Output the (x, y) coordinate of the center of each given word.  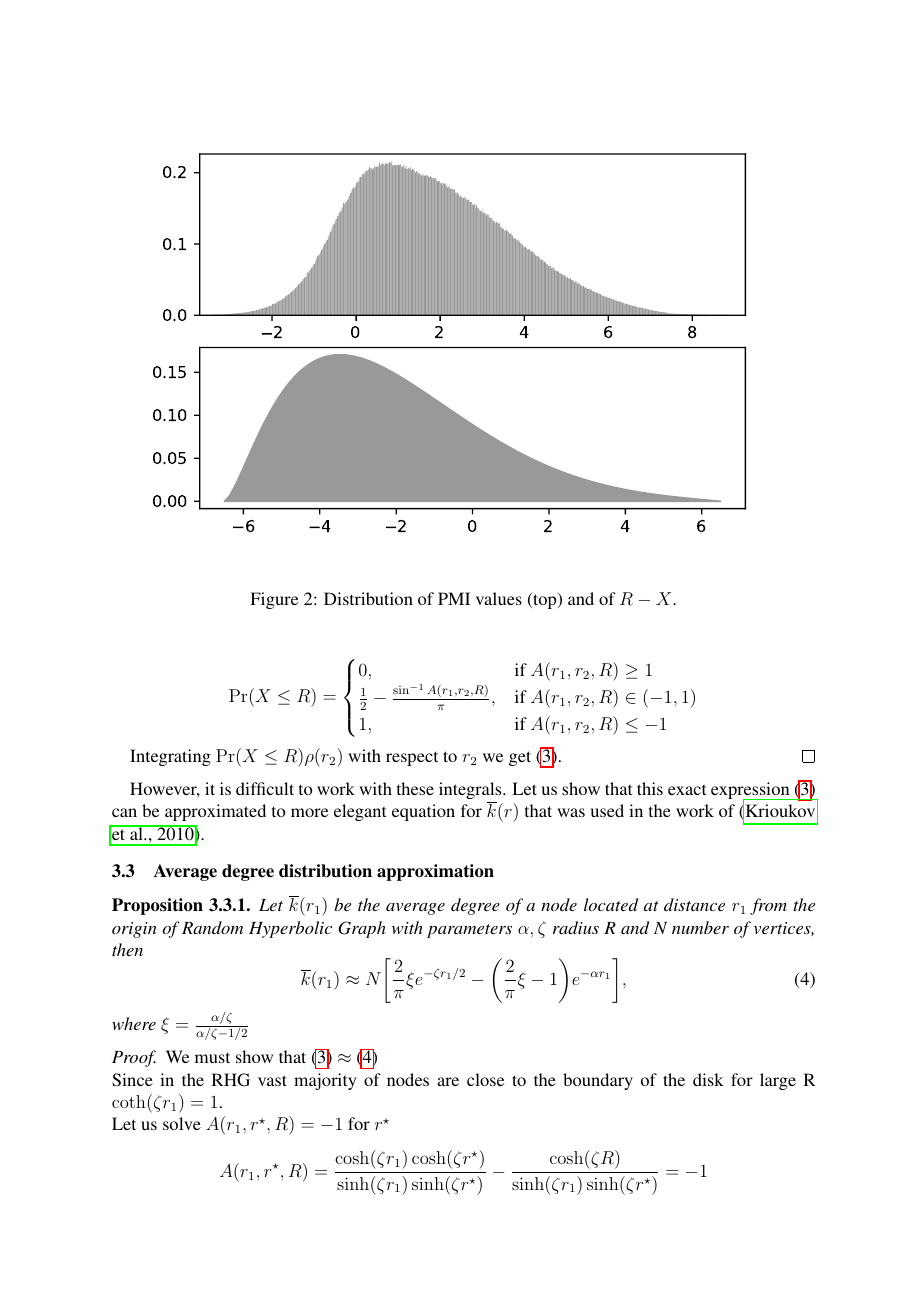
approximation (435, 872)
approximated (215, 812)
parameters (469, 931)
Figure (274, 600)
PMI (454, 598)
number (700, 927)
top (545, 600)
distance (694, 904)
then (127, 949)
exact (687, 789)
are (448, 1081)
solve (182, 1123)
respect (412, 758)
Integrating (170, 757)
